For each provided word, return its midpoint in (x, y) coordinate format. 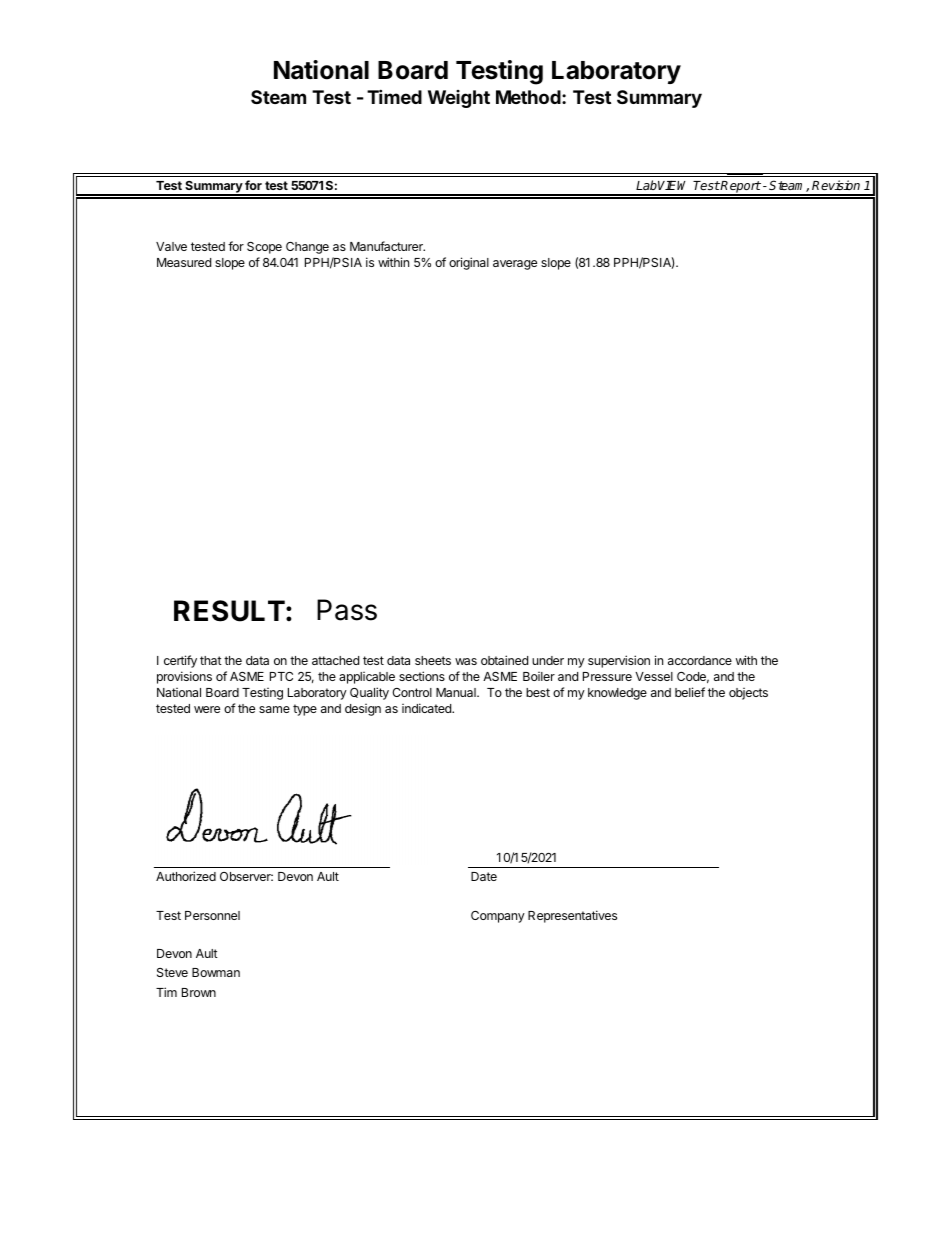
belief (690, 692)
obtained (504, 660)
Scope (264, 248)
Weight (459, 99)
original (469, 263)
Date (484, 876)
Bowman (216, 972)
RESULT (229, 611)
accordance (700, 660)
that (211, 660)
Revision (836, 185)
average (515, 265)
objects (748, 694)
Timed (394, 96)
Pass (347, 610)
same (274, 709)
